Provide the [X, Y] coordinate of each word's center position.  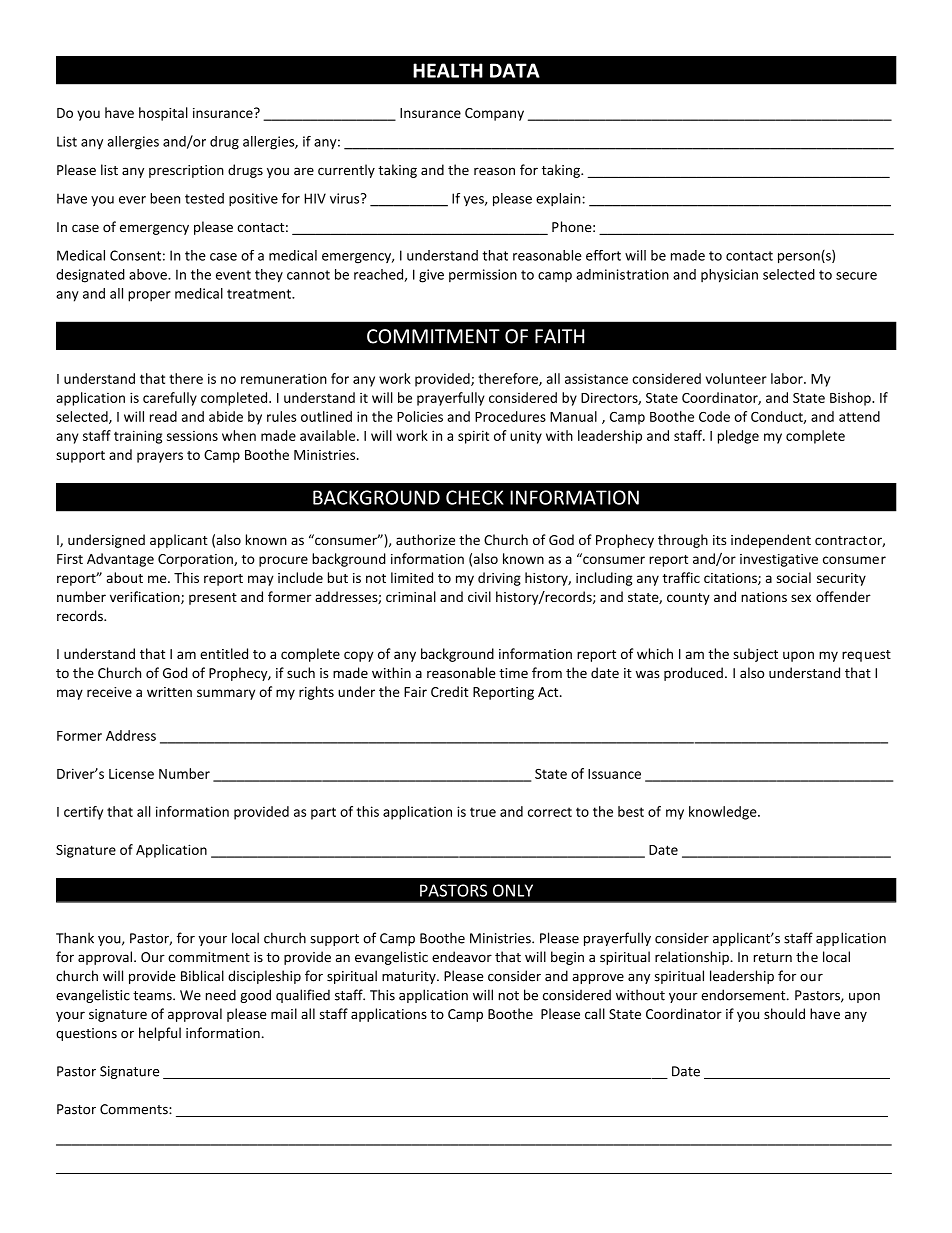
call [595, 1013]
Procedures [510, 416]
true [483, 812]
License [131, 773]
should [784, 1014]
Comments [135, 1109]
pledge [738, 437]
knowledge [724, 813]
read [163, 416]
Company [494, 114]
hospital [163, 114]
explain [558, 199]
